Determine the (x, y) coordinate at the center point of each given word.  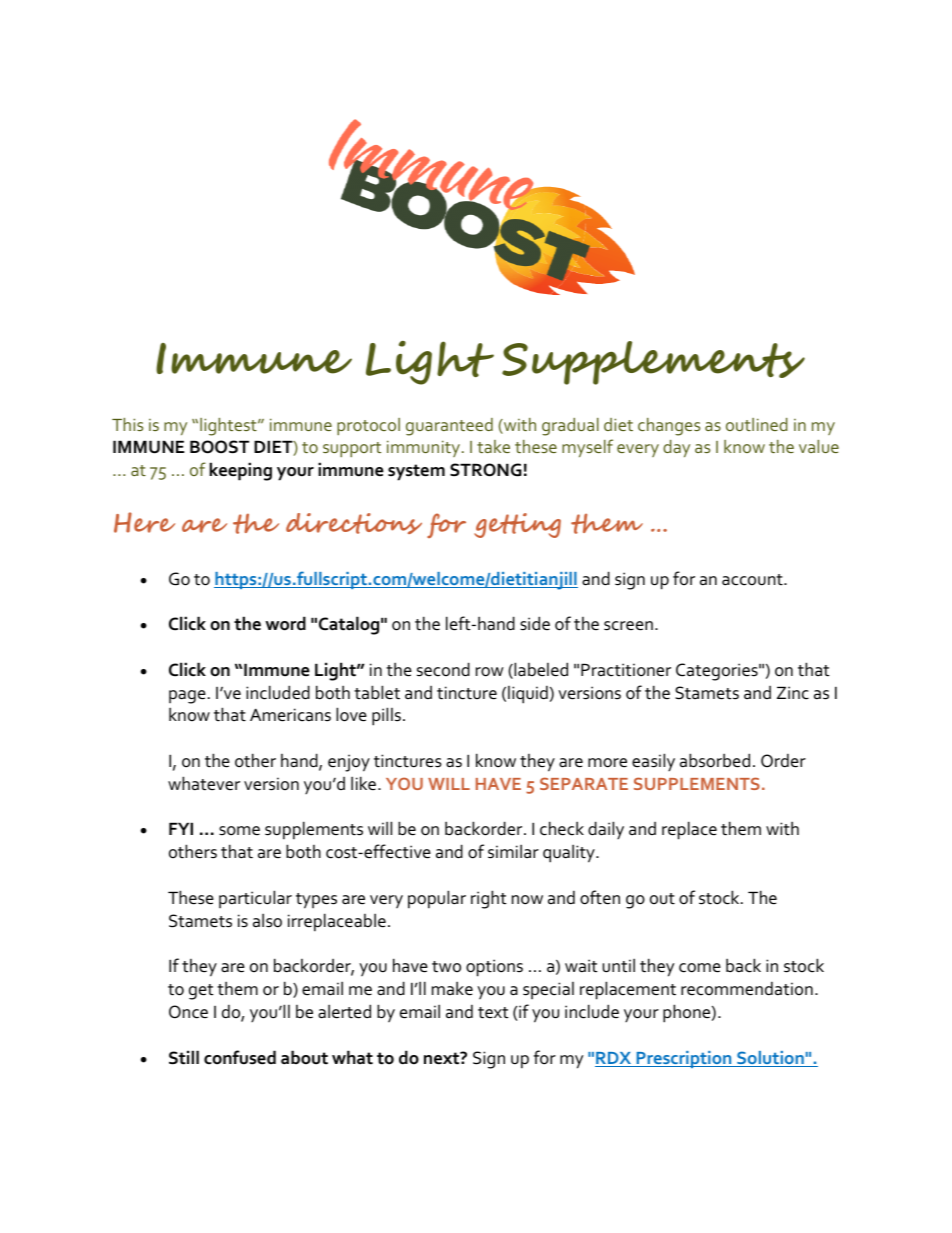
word (285, 623)
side (535, 623)
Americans (290, 715)
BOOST (219, 447)
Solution (770, 1059)
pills (386, 716)
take (493, 446)
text (493, 1013)
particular (255, 899)
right (488, 899)
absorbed (715, 760)
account (753, 580)
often (600, 897)
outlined (757, 424)
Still (184, 1057)
